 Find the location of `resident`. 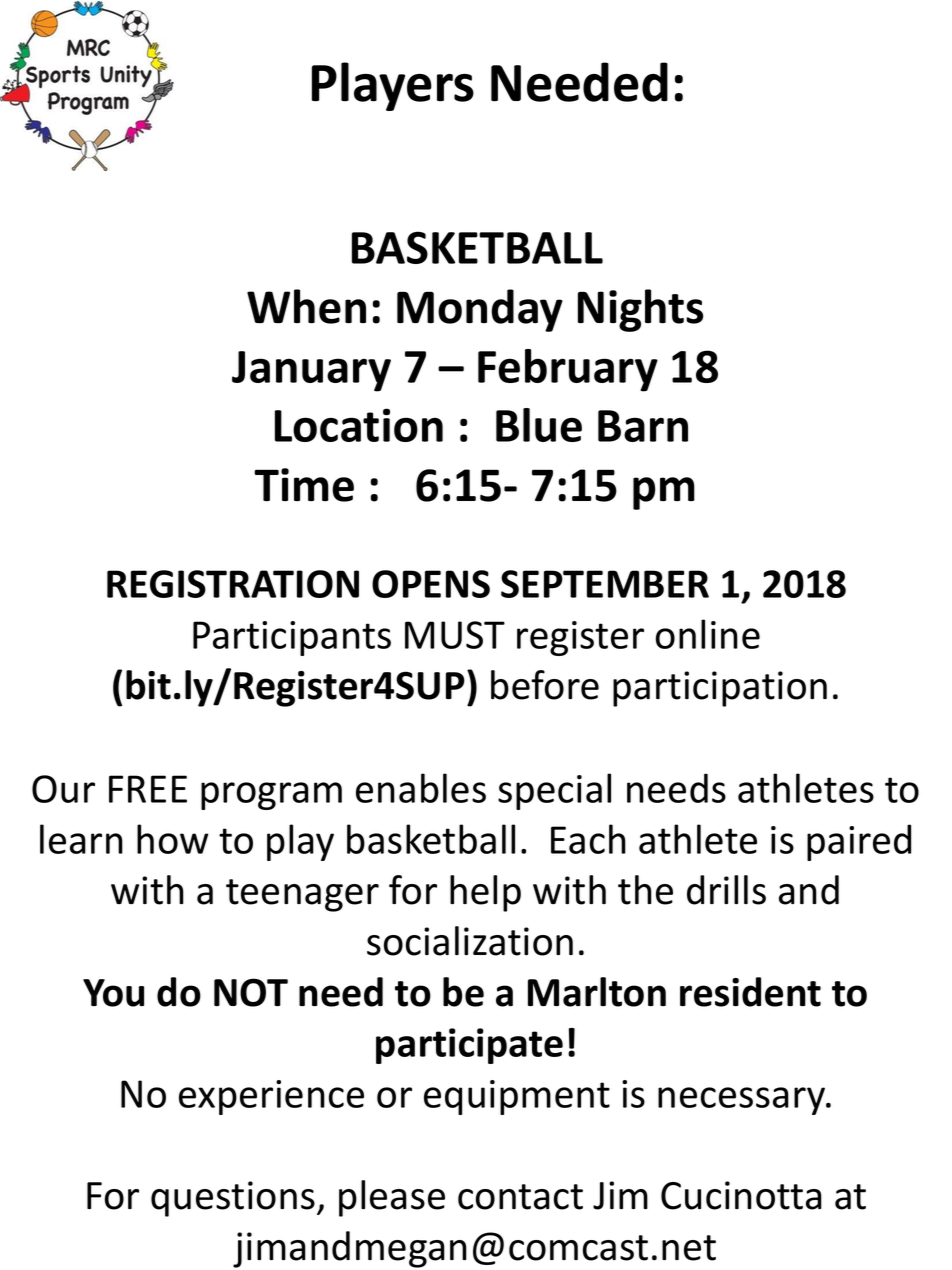

resident is located at coordinates (750, 992).
